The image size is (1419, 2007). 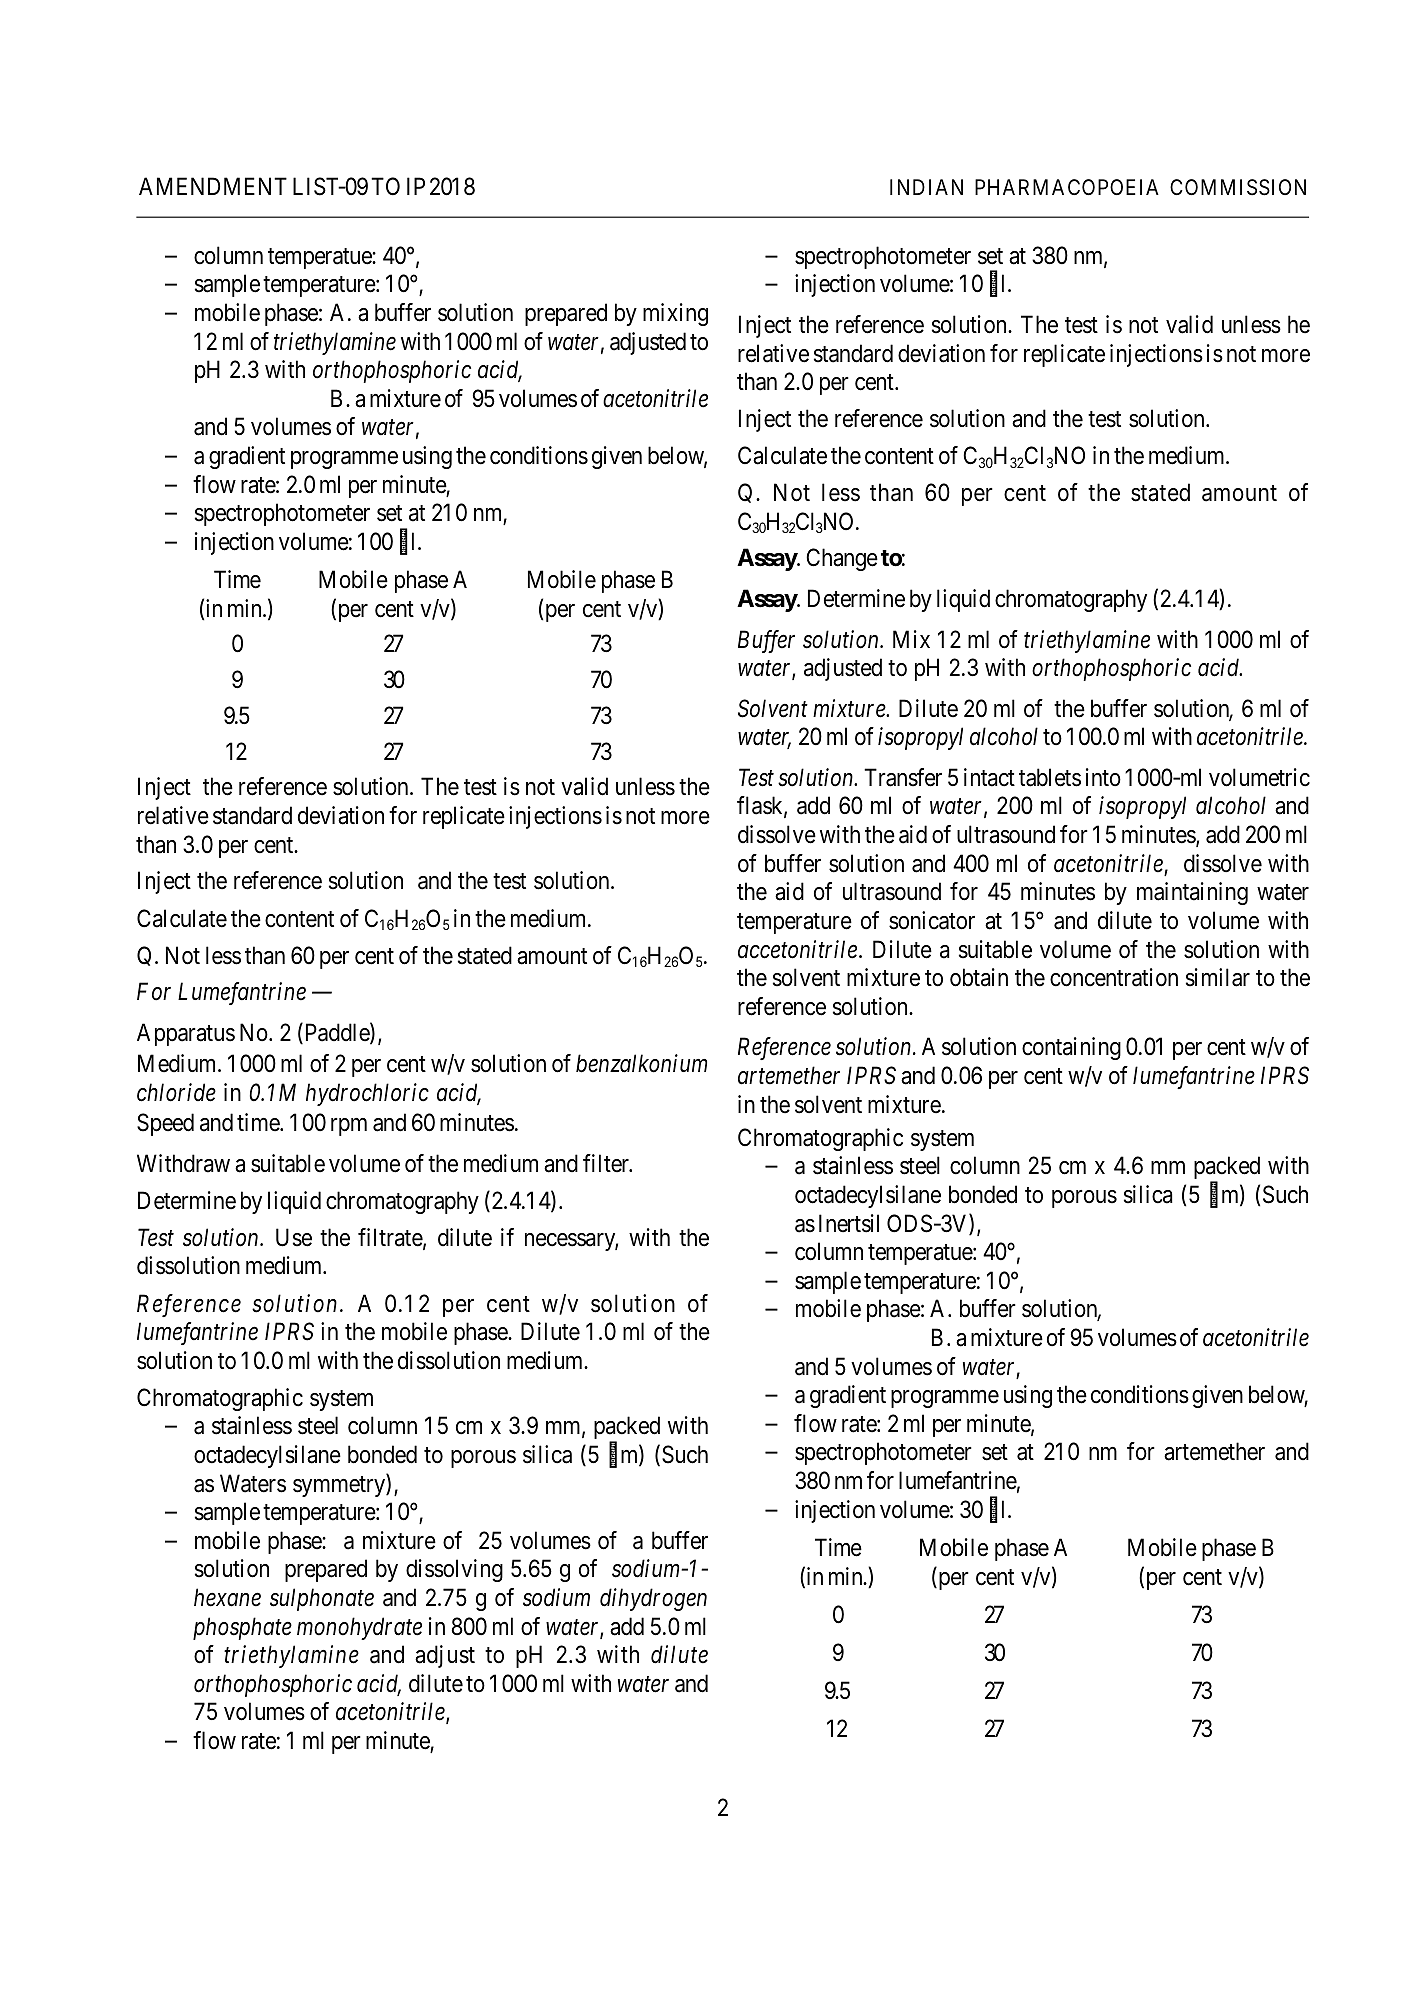 I want to click on Use, so click(x=294, y=1237).
